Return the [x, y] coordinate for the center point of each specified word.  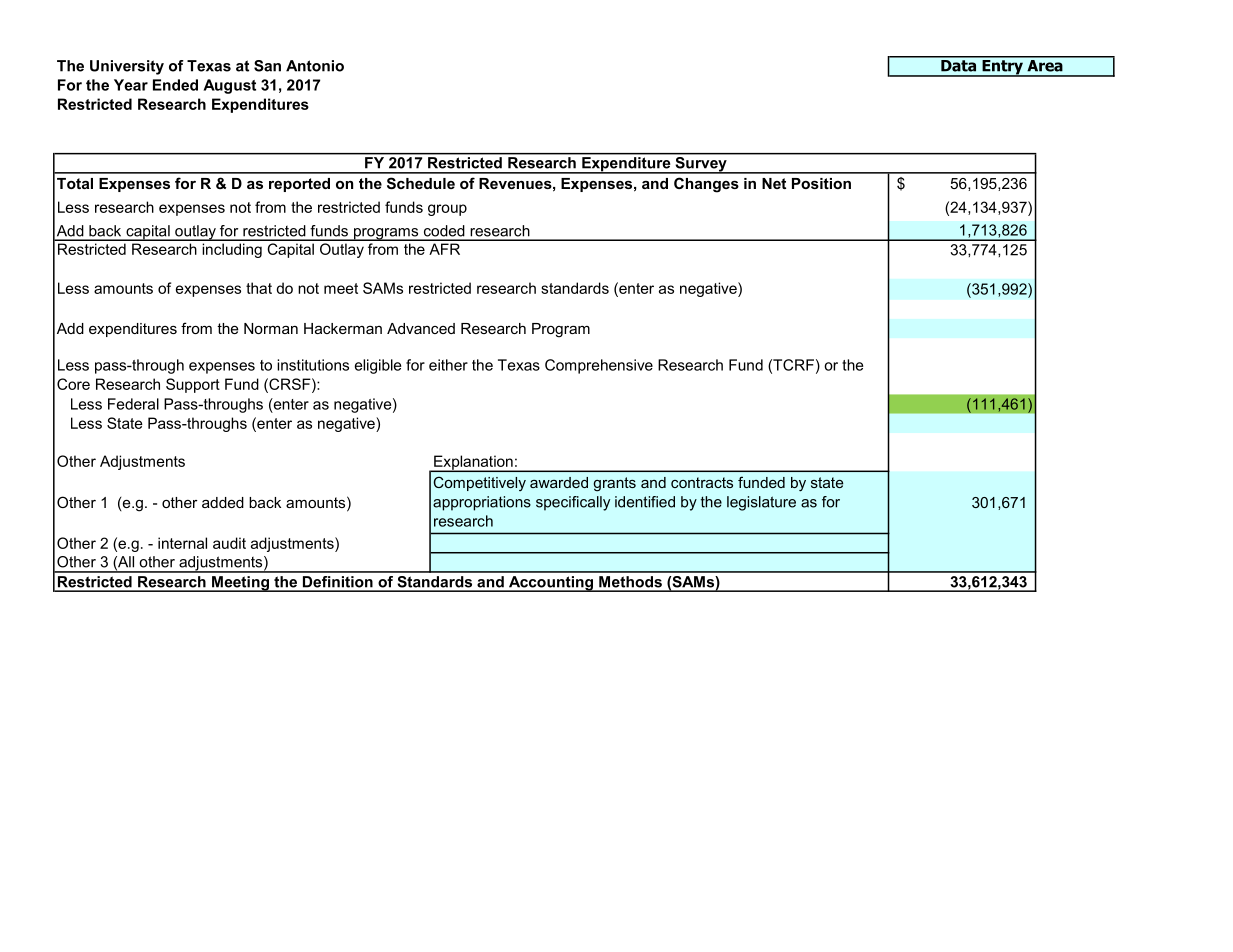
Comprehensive [599, 366]
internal [182, 543]
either [448, 365]
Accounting [551, 584]
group [447, 210]
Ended [175, 85]
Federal [133, 404]
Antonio [315, 66]
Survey [701, 164]
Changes [706, 185]
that [259, 288]
